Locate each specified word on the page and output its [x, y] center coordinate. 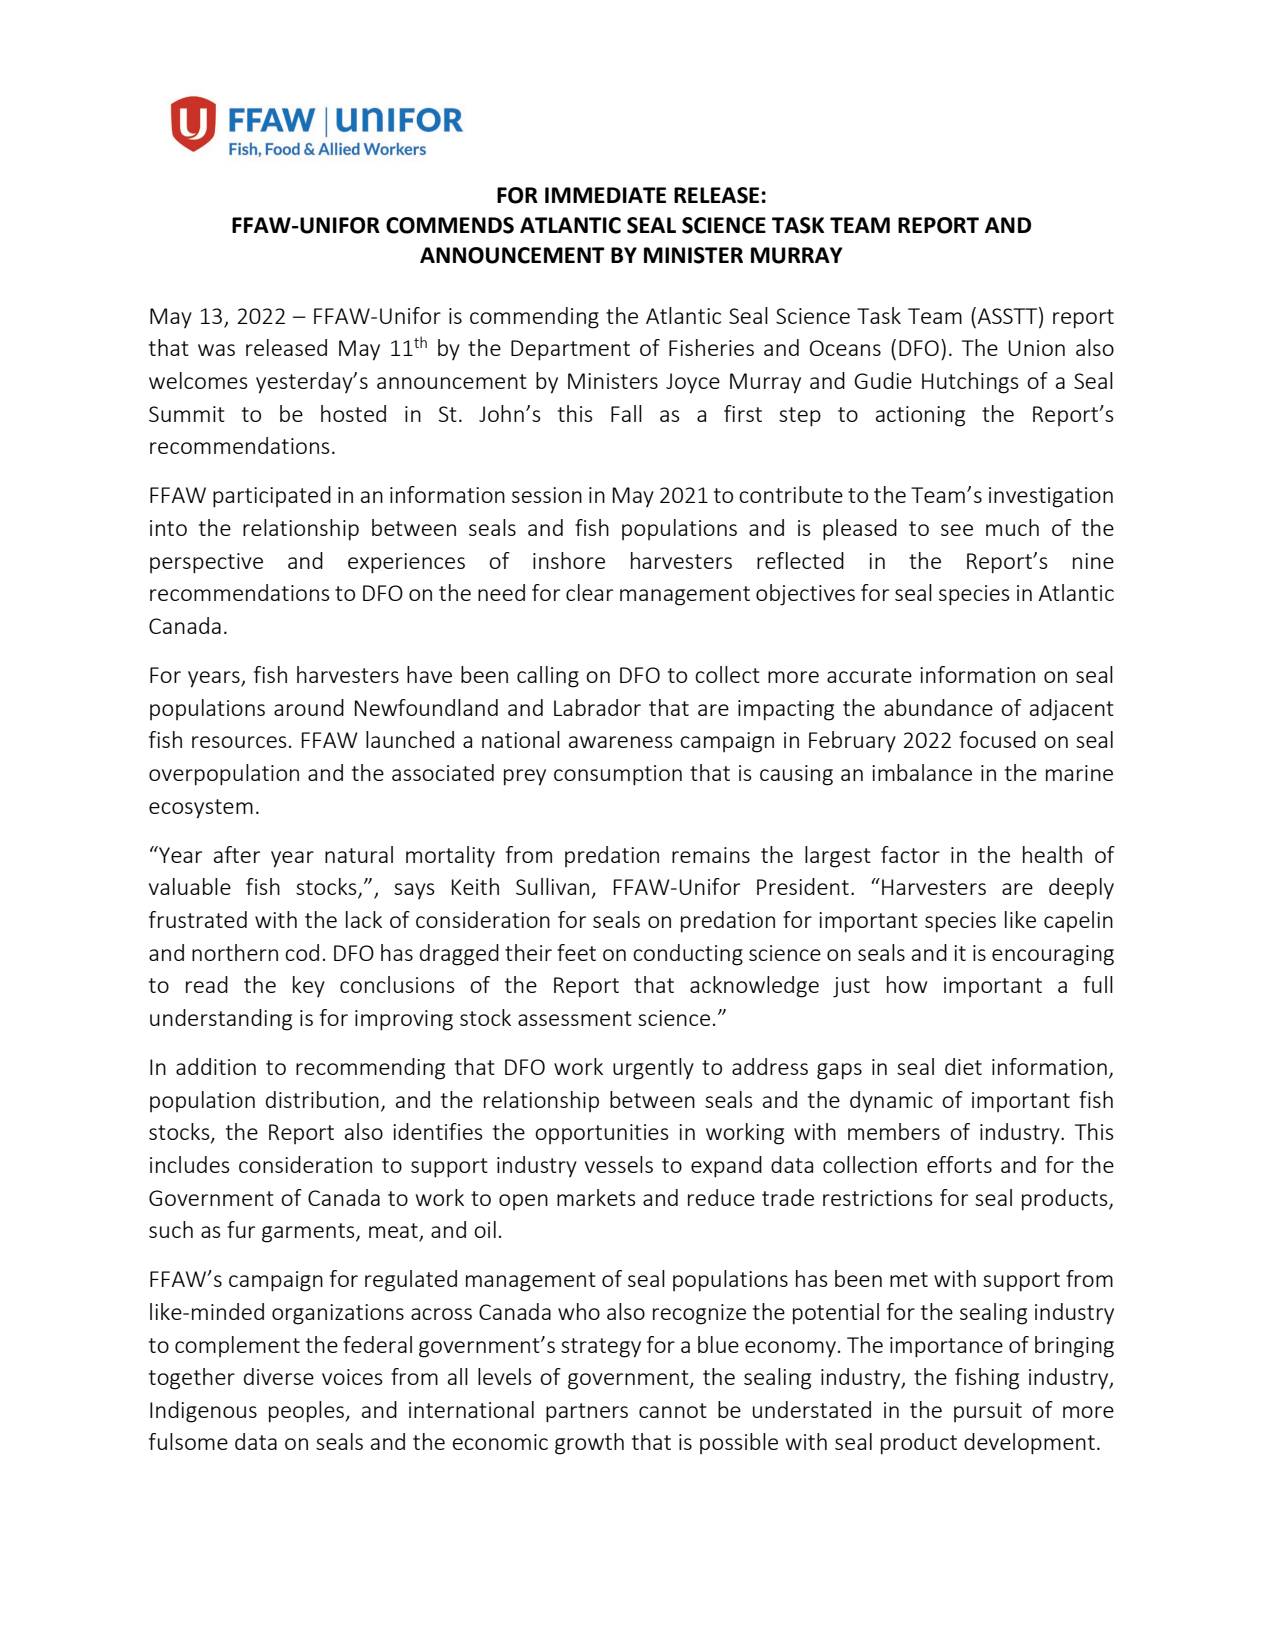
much [1012, 527]
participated [272, 497]
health [1052, 854]
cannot [673, 1410]
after [237, 854]
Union [1036, 348]
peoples [306, 1412]
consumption [618, 775]
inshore [569, 560]
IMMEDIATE [605, 195]
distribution [322, 1099]
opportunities [602, 1134]
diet [963, 1066]
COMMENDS [450, 225]
